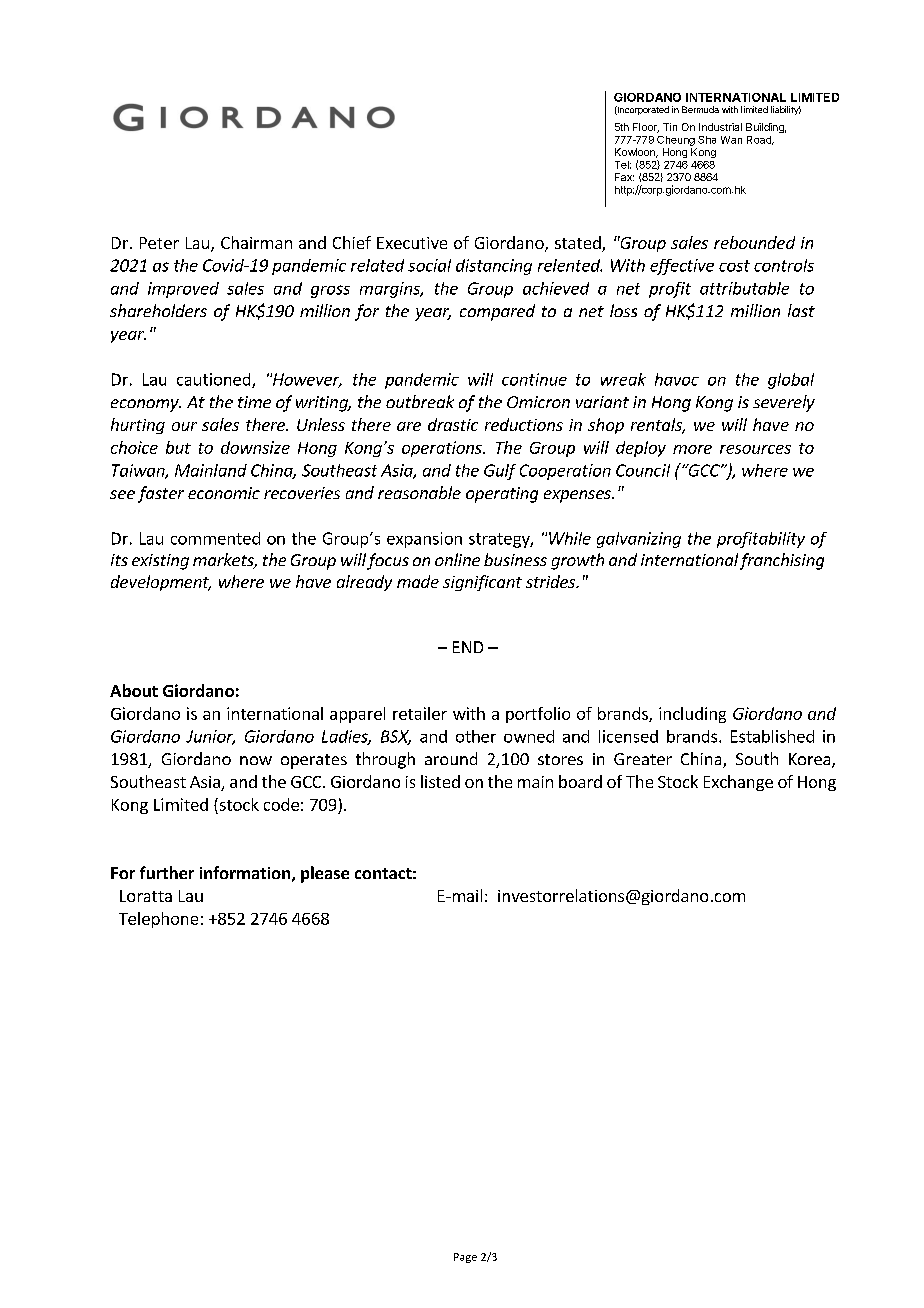  Describe the element at coordinates (412, 243) in the screenshot. I see `Executive` at that location.
